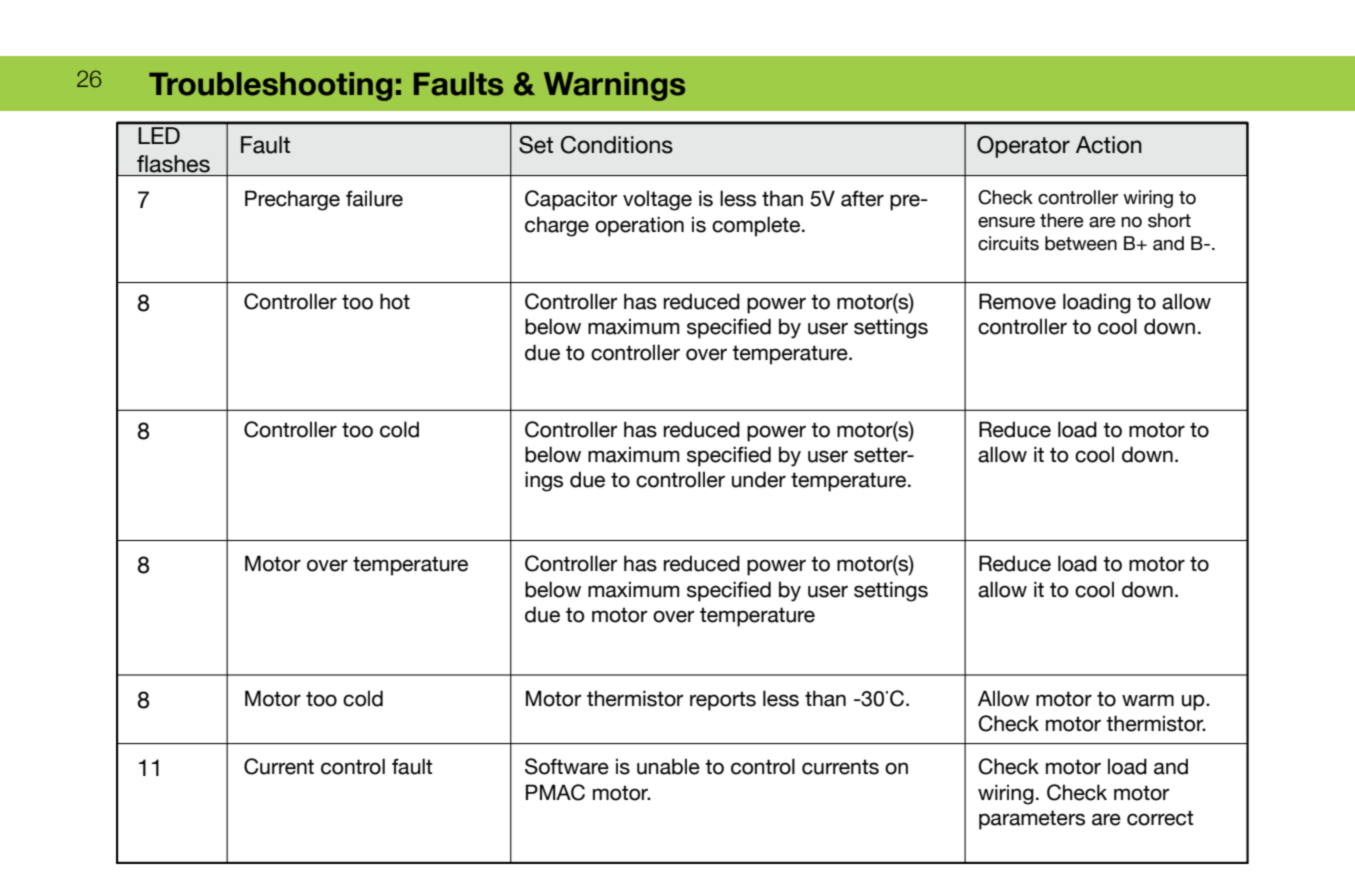 The height and width of the image is (896, 1355). Describe the element at coordinates (395, 301) in the image. I see `hot` at that location.
